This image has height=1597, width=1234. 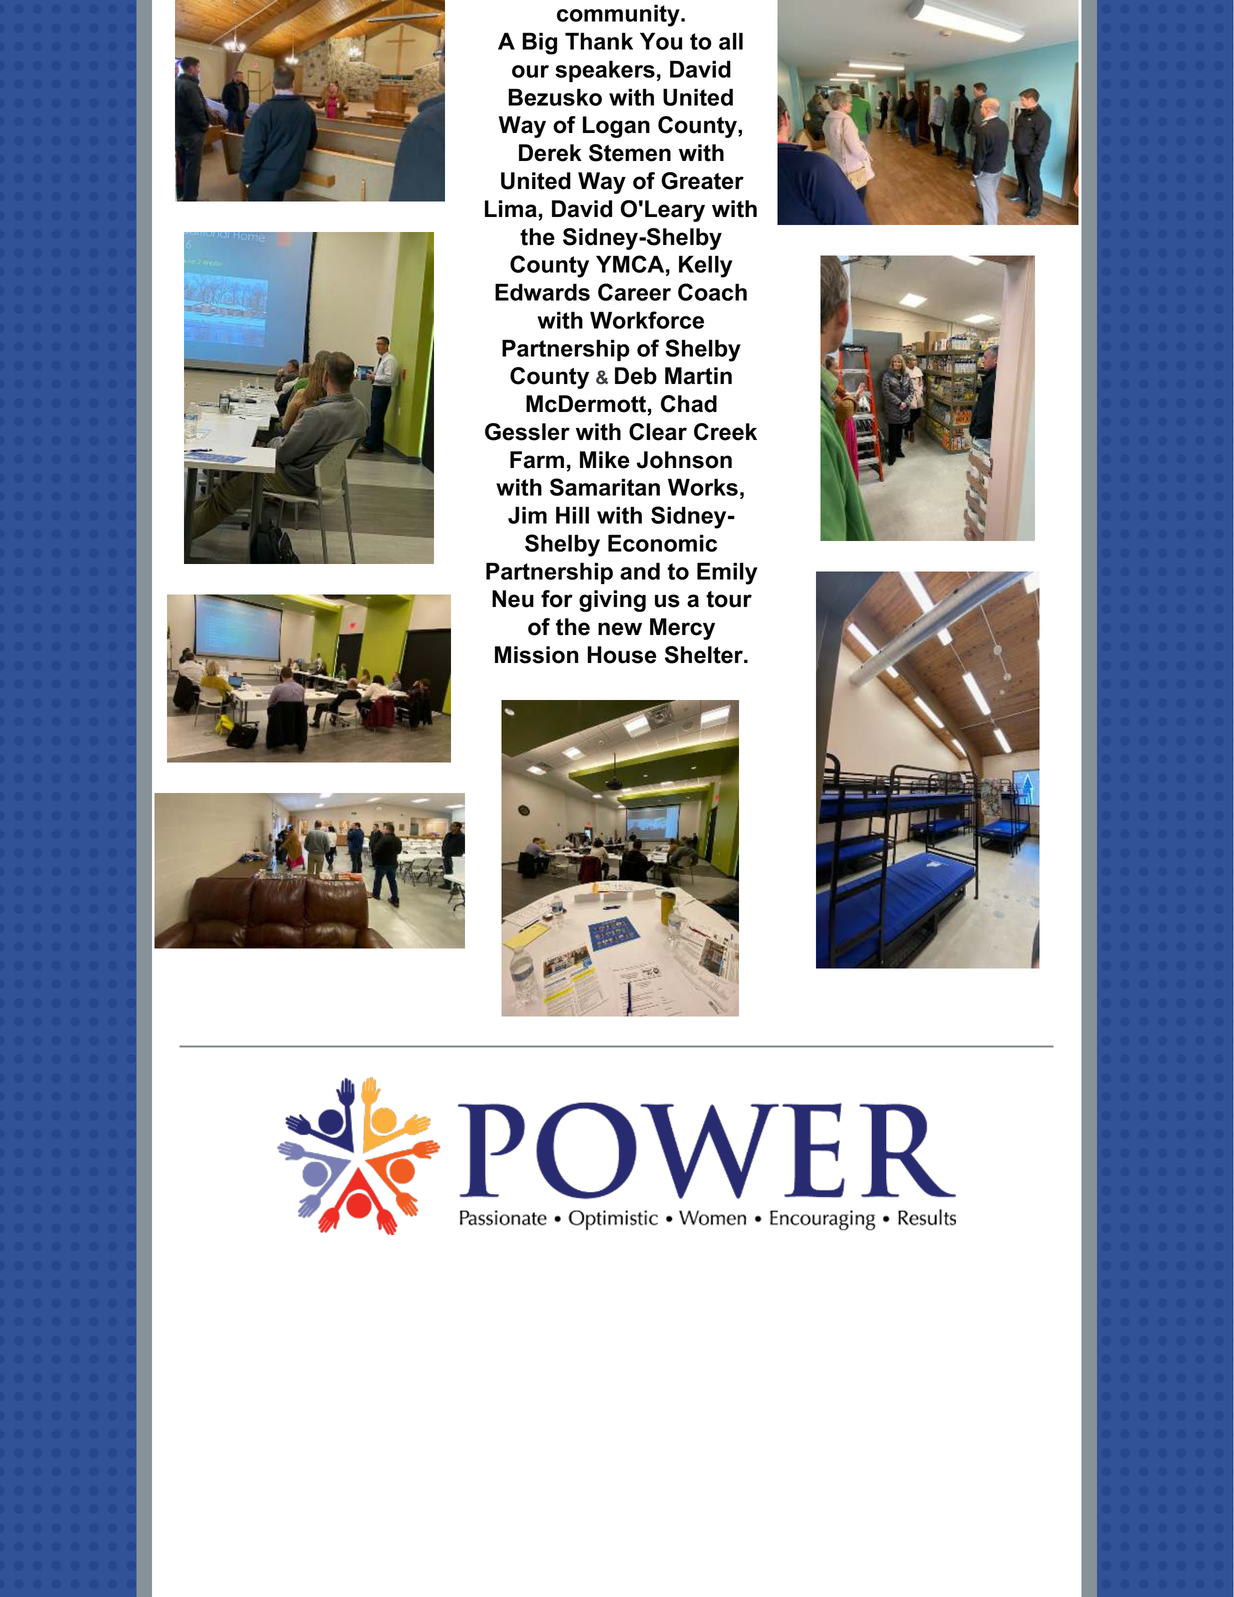 I want to click on Edwards, so click(x=542, y=292).
